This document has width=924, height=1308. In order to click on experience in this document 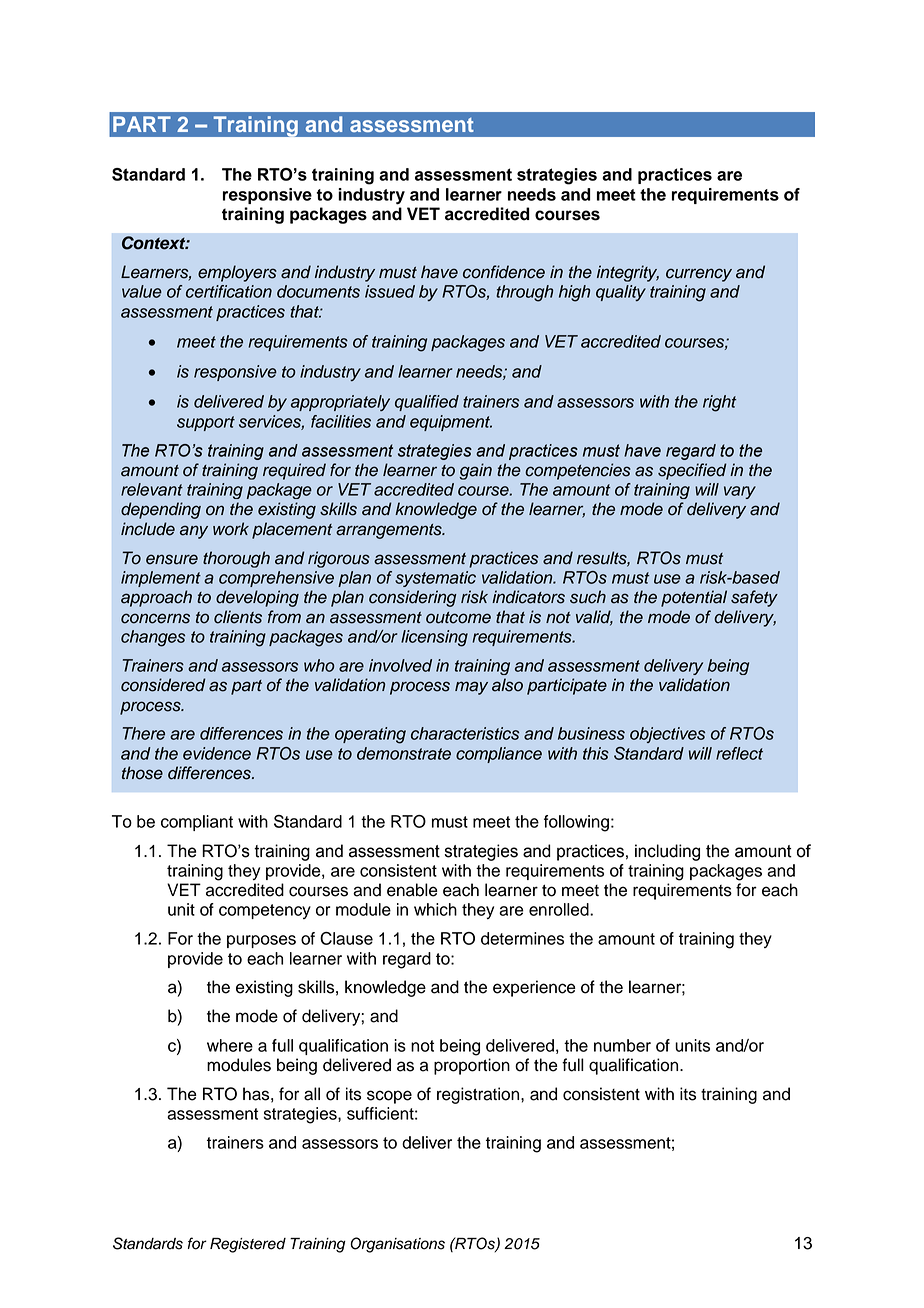, I will do `click(534, 988)`.
